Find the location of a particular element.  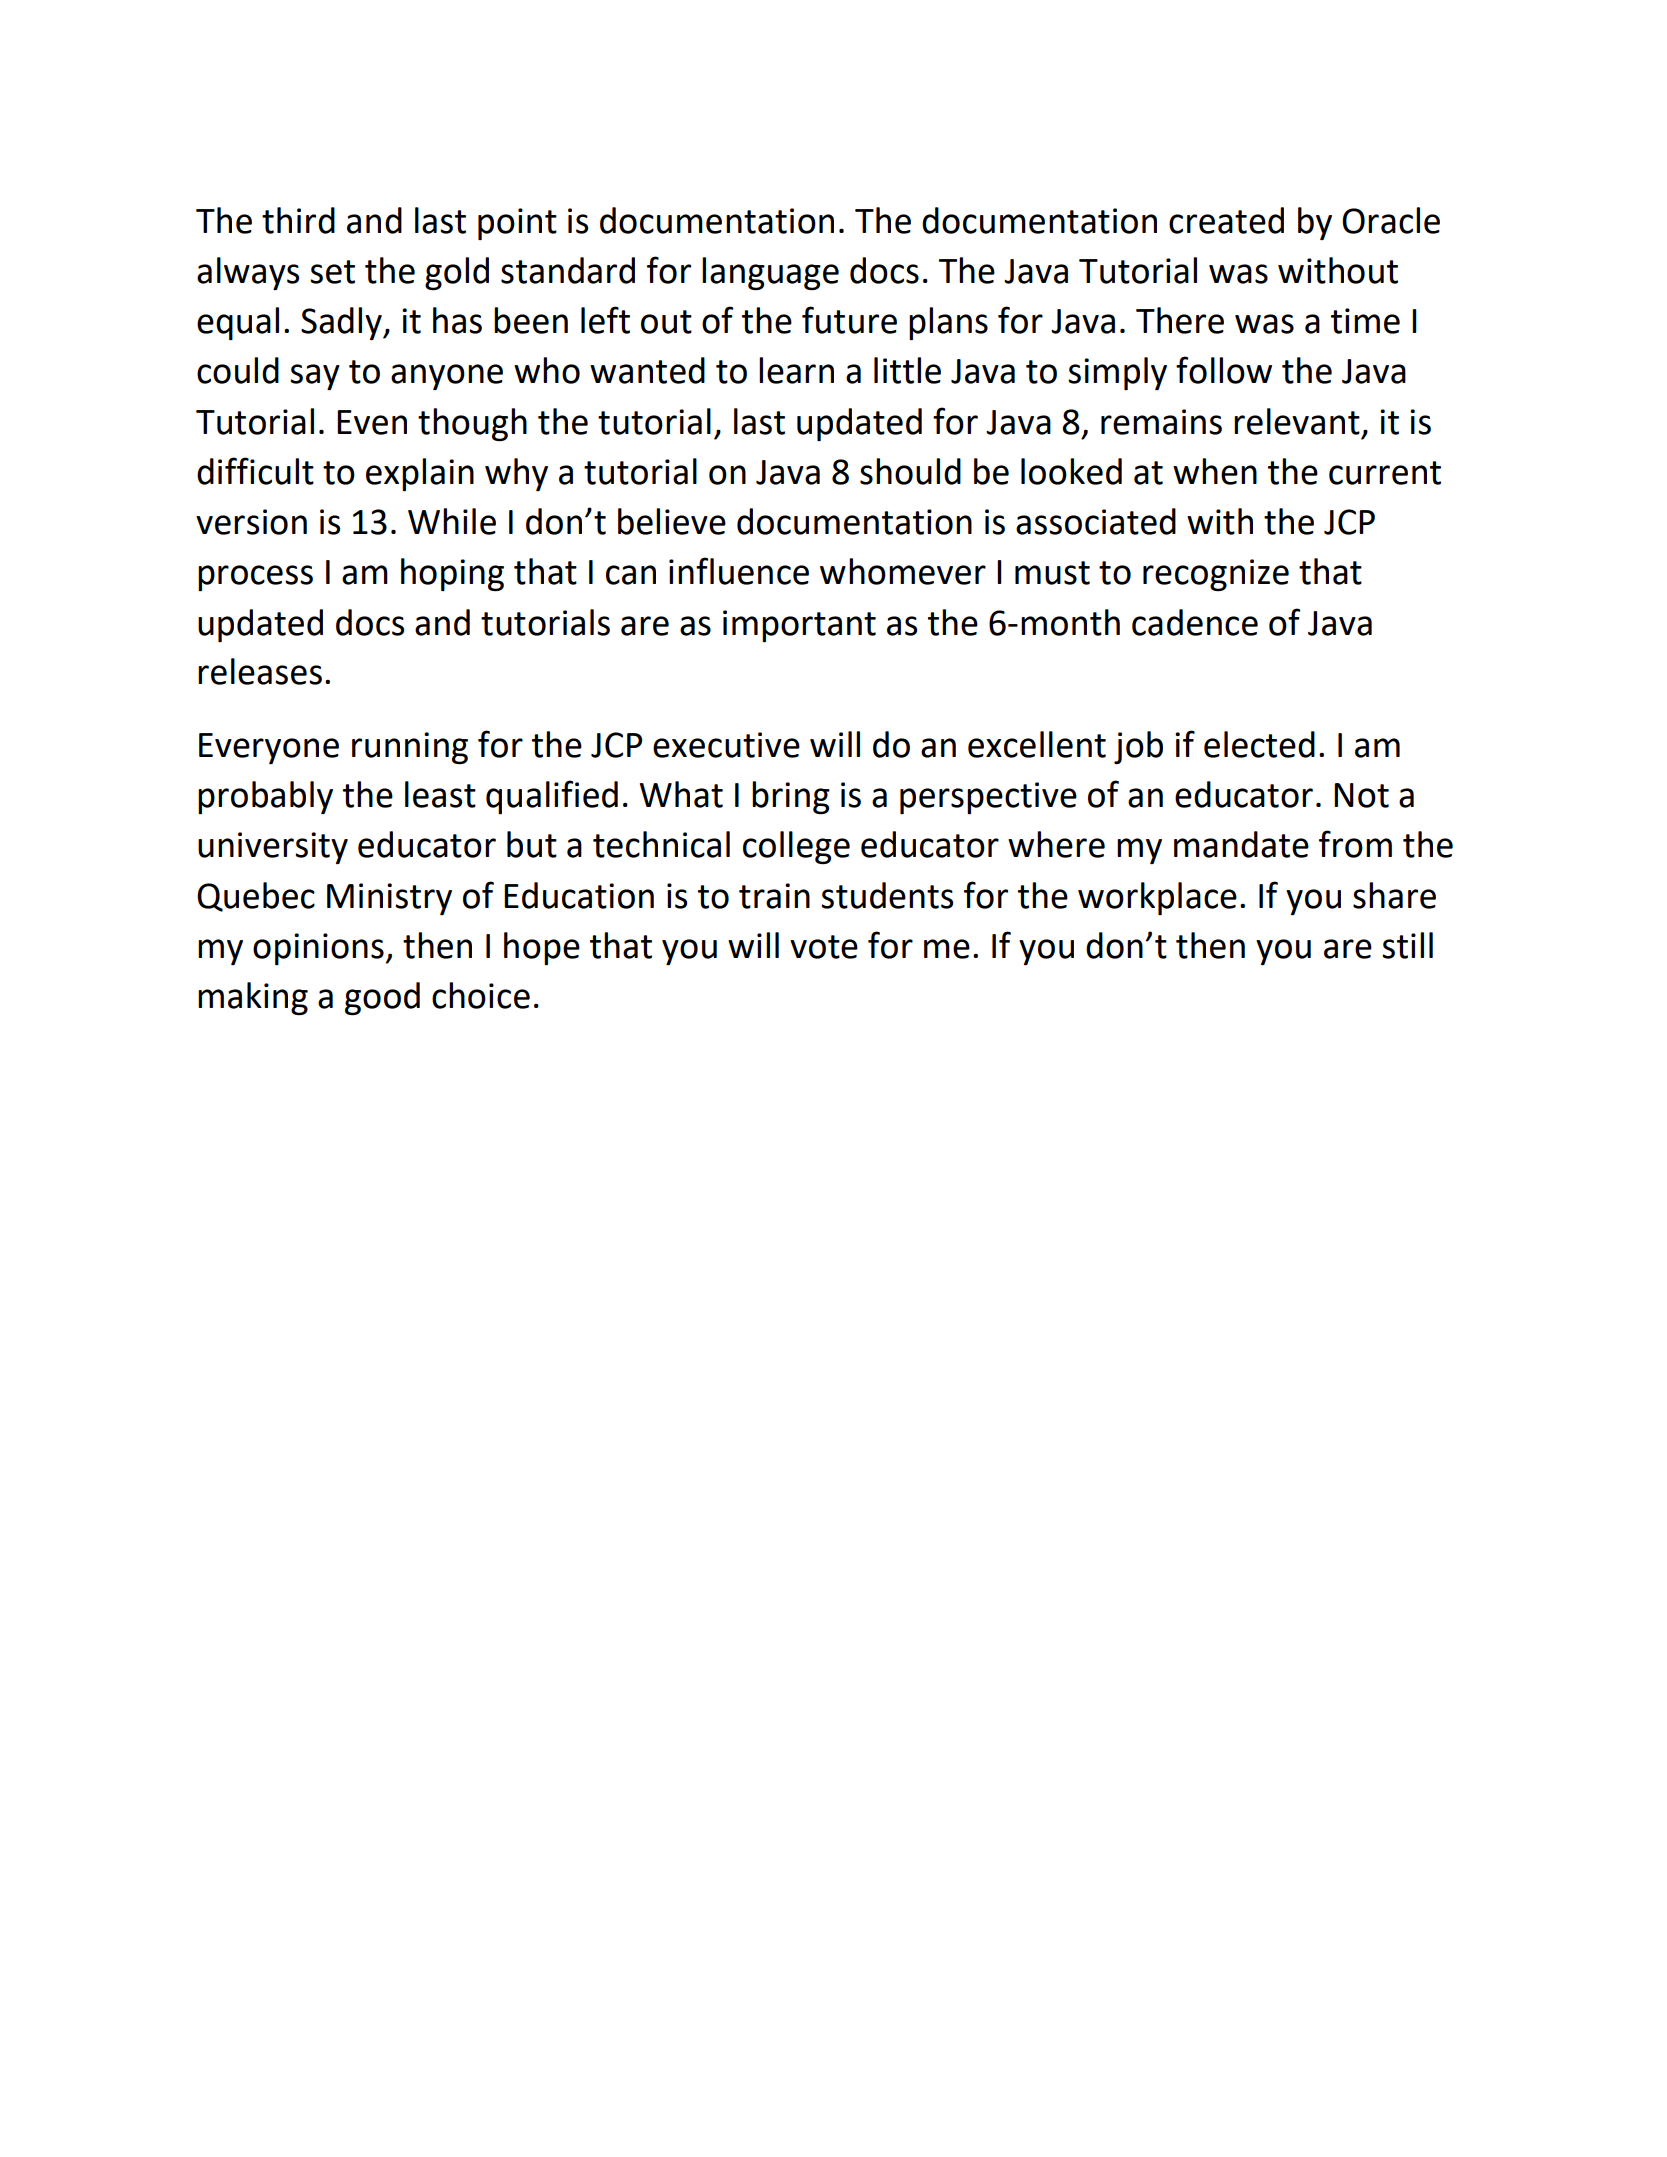

language is located at coordinates (770, 273).
